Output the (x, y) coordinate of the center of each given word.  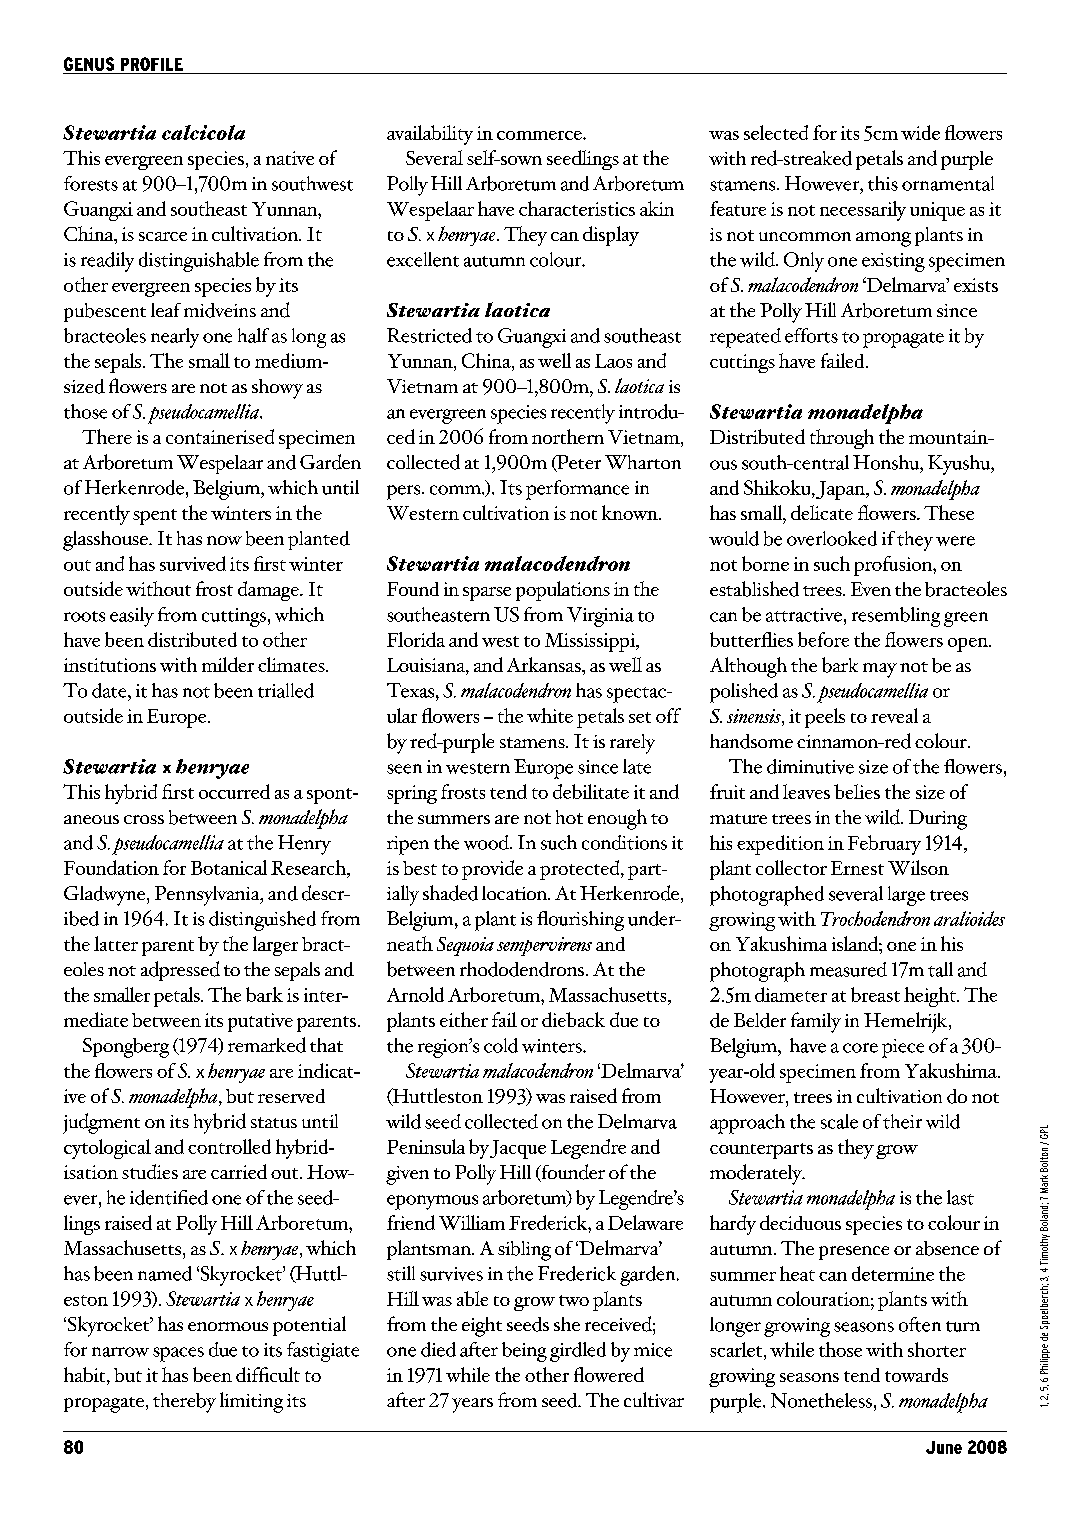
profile (152, 64)
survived (193, 563)
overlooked (832, 538)
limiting (251, 1402)
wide (920, 132)
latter (116, 943)
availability (430, 135)
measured (848, 969)
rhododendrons (523, 969)
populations (563, 591)
